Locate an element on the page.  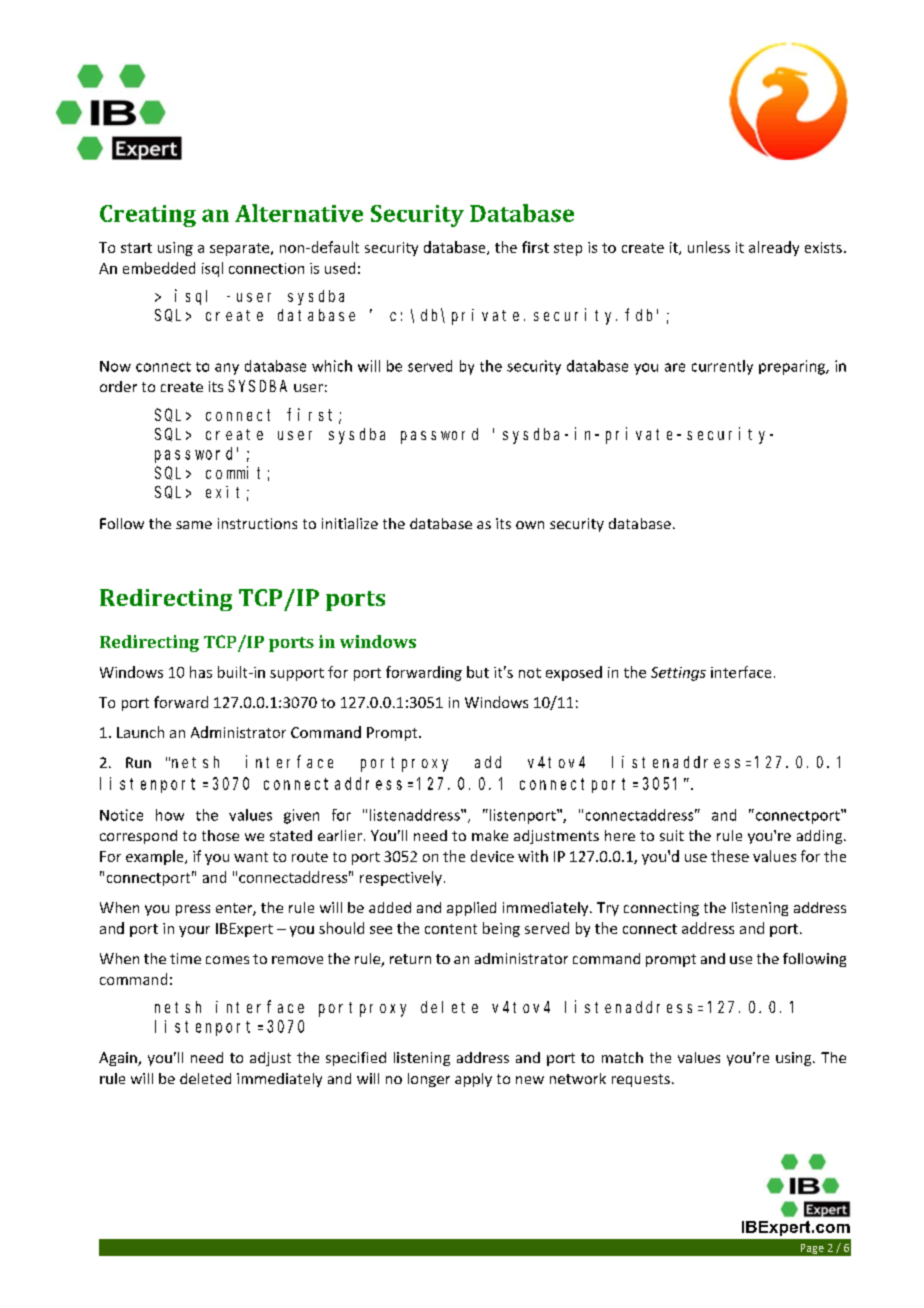
order is located at coordinates (118, 386).
